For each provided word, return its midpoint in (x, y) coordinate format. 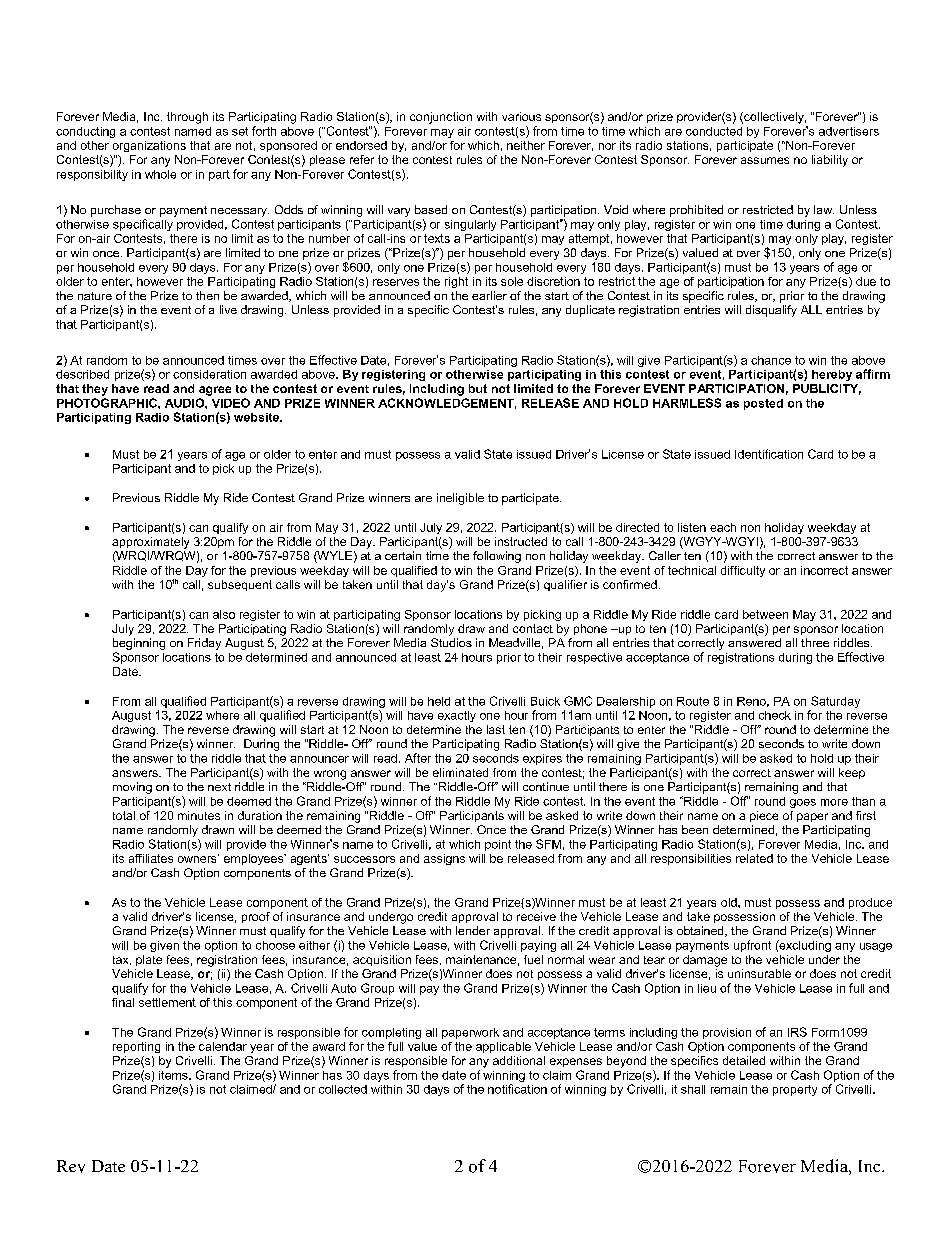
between (765, 614)
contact (533, 628)
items (174, 1075)
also (224, 614)
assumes (765, 160)
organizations (149, 146)
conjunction (441, 118)
